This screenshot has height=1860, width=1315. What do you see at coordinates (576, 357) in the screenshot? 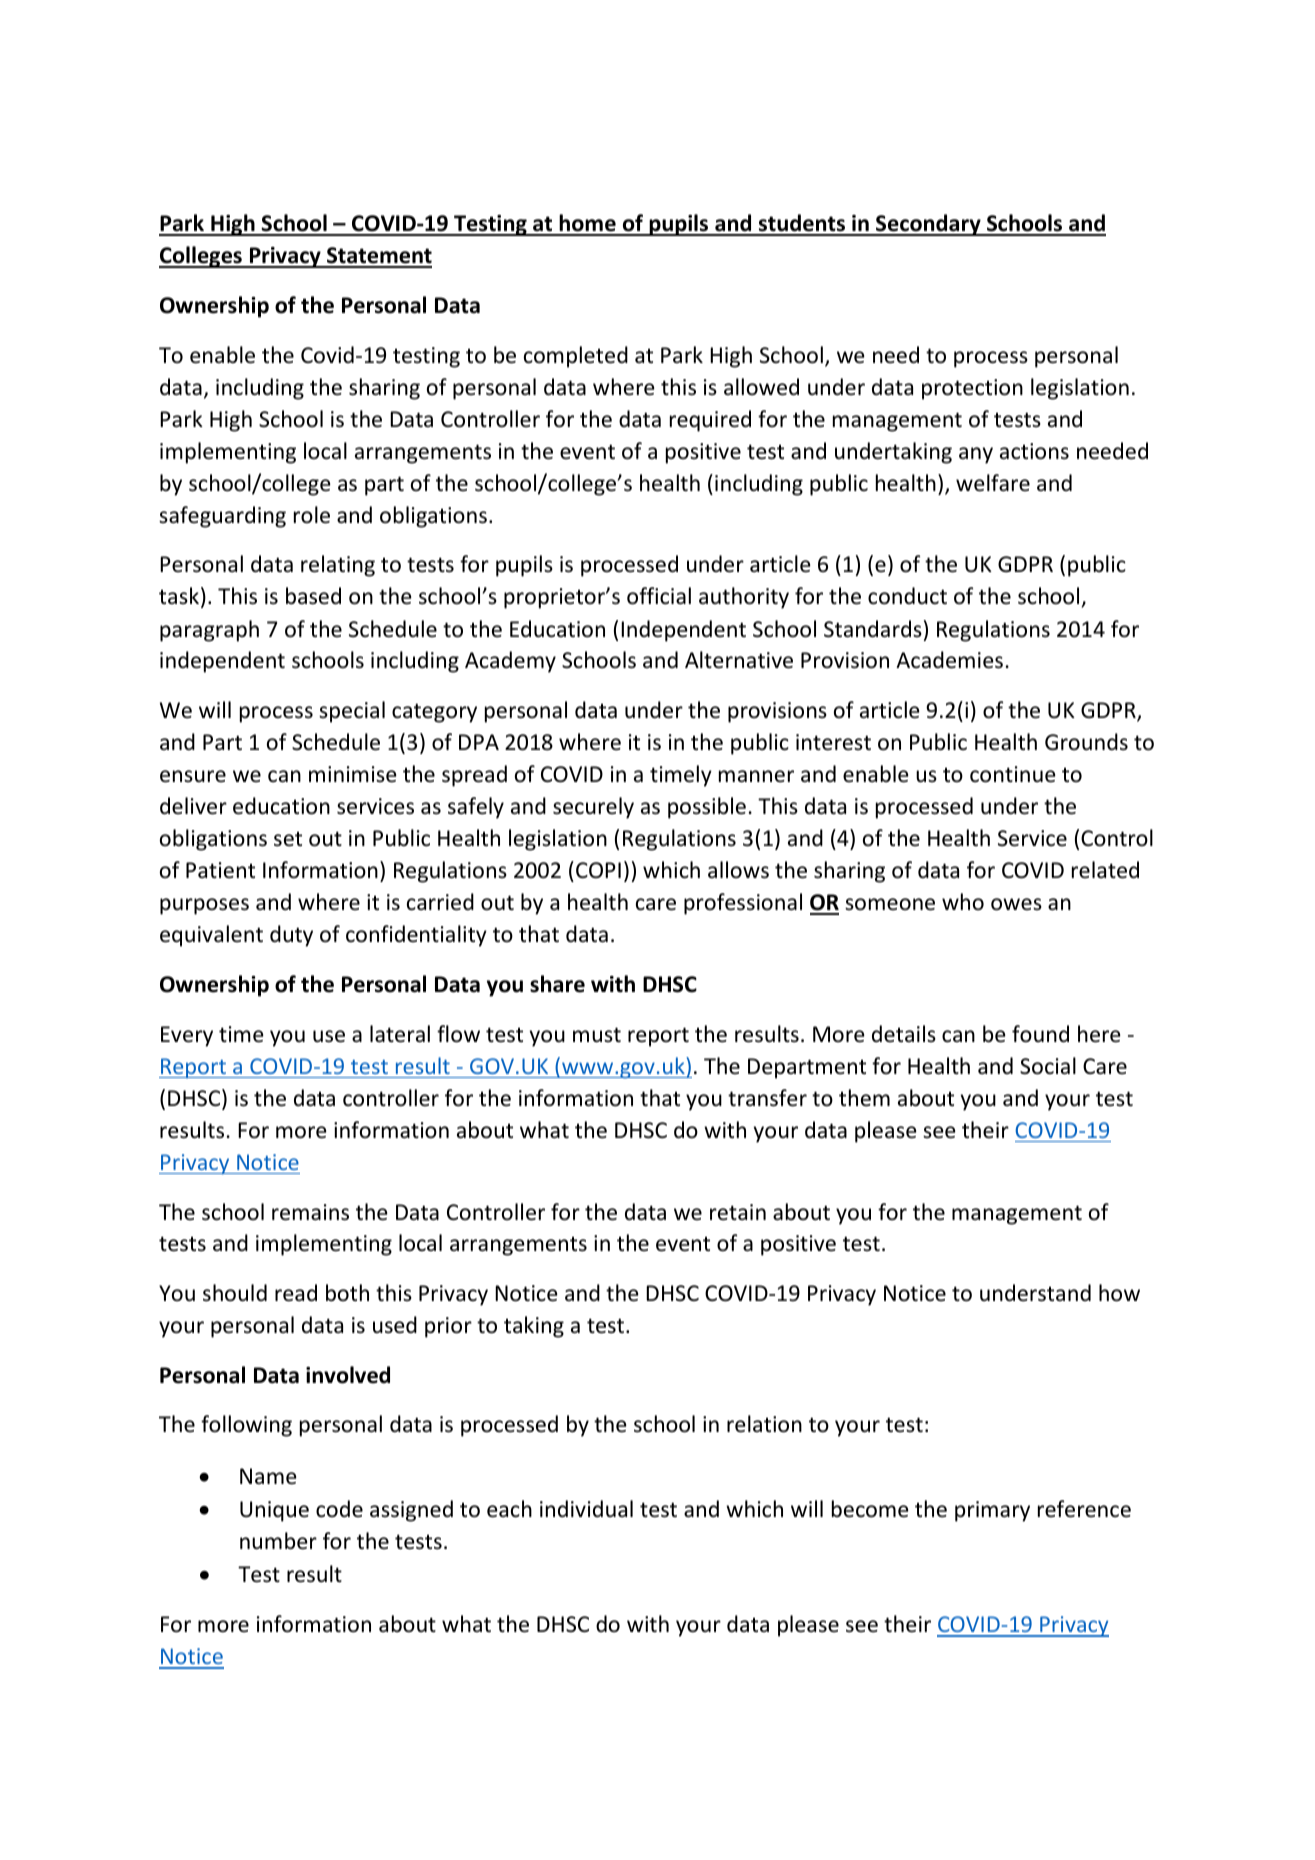
I see `completed` at bounding box center [576, 357].
